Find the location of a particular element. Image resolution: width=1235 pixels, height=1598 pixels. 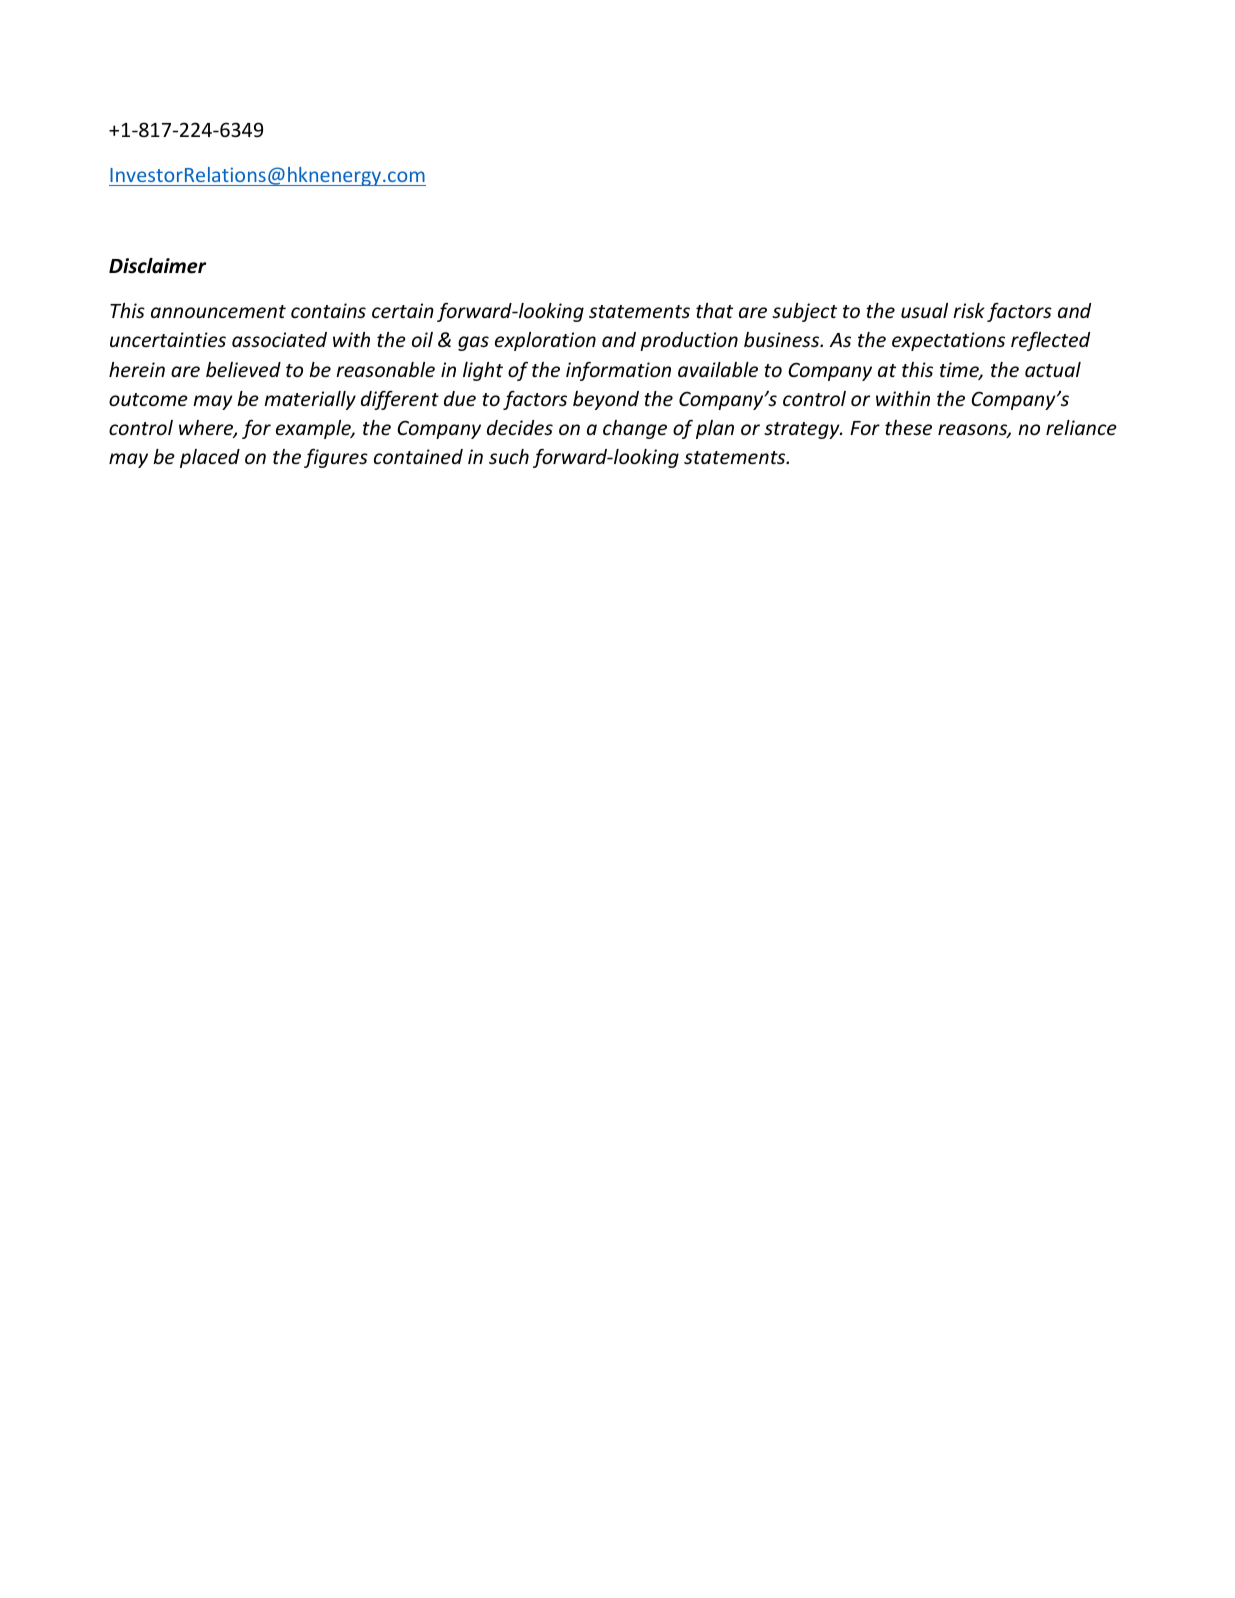

these is located at coordinates (908, 427).
